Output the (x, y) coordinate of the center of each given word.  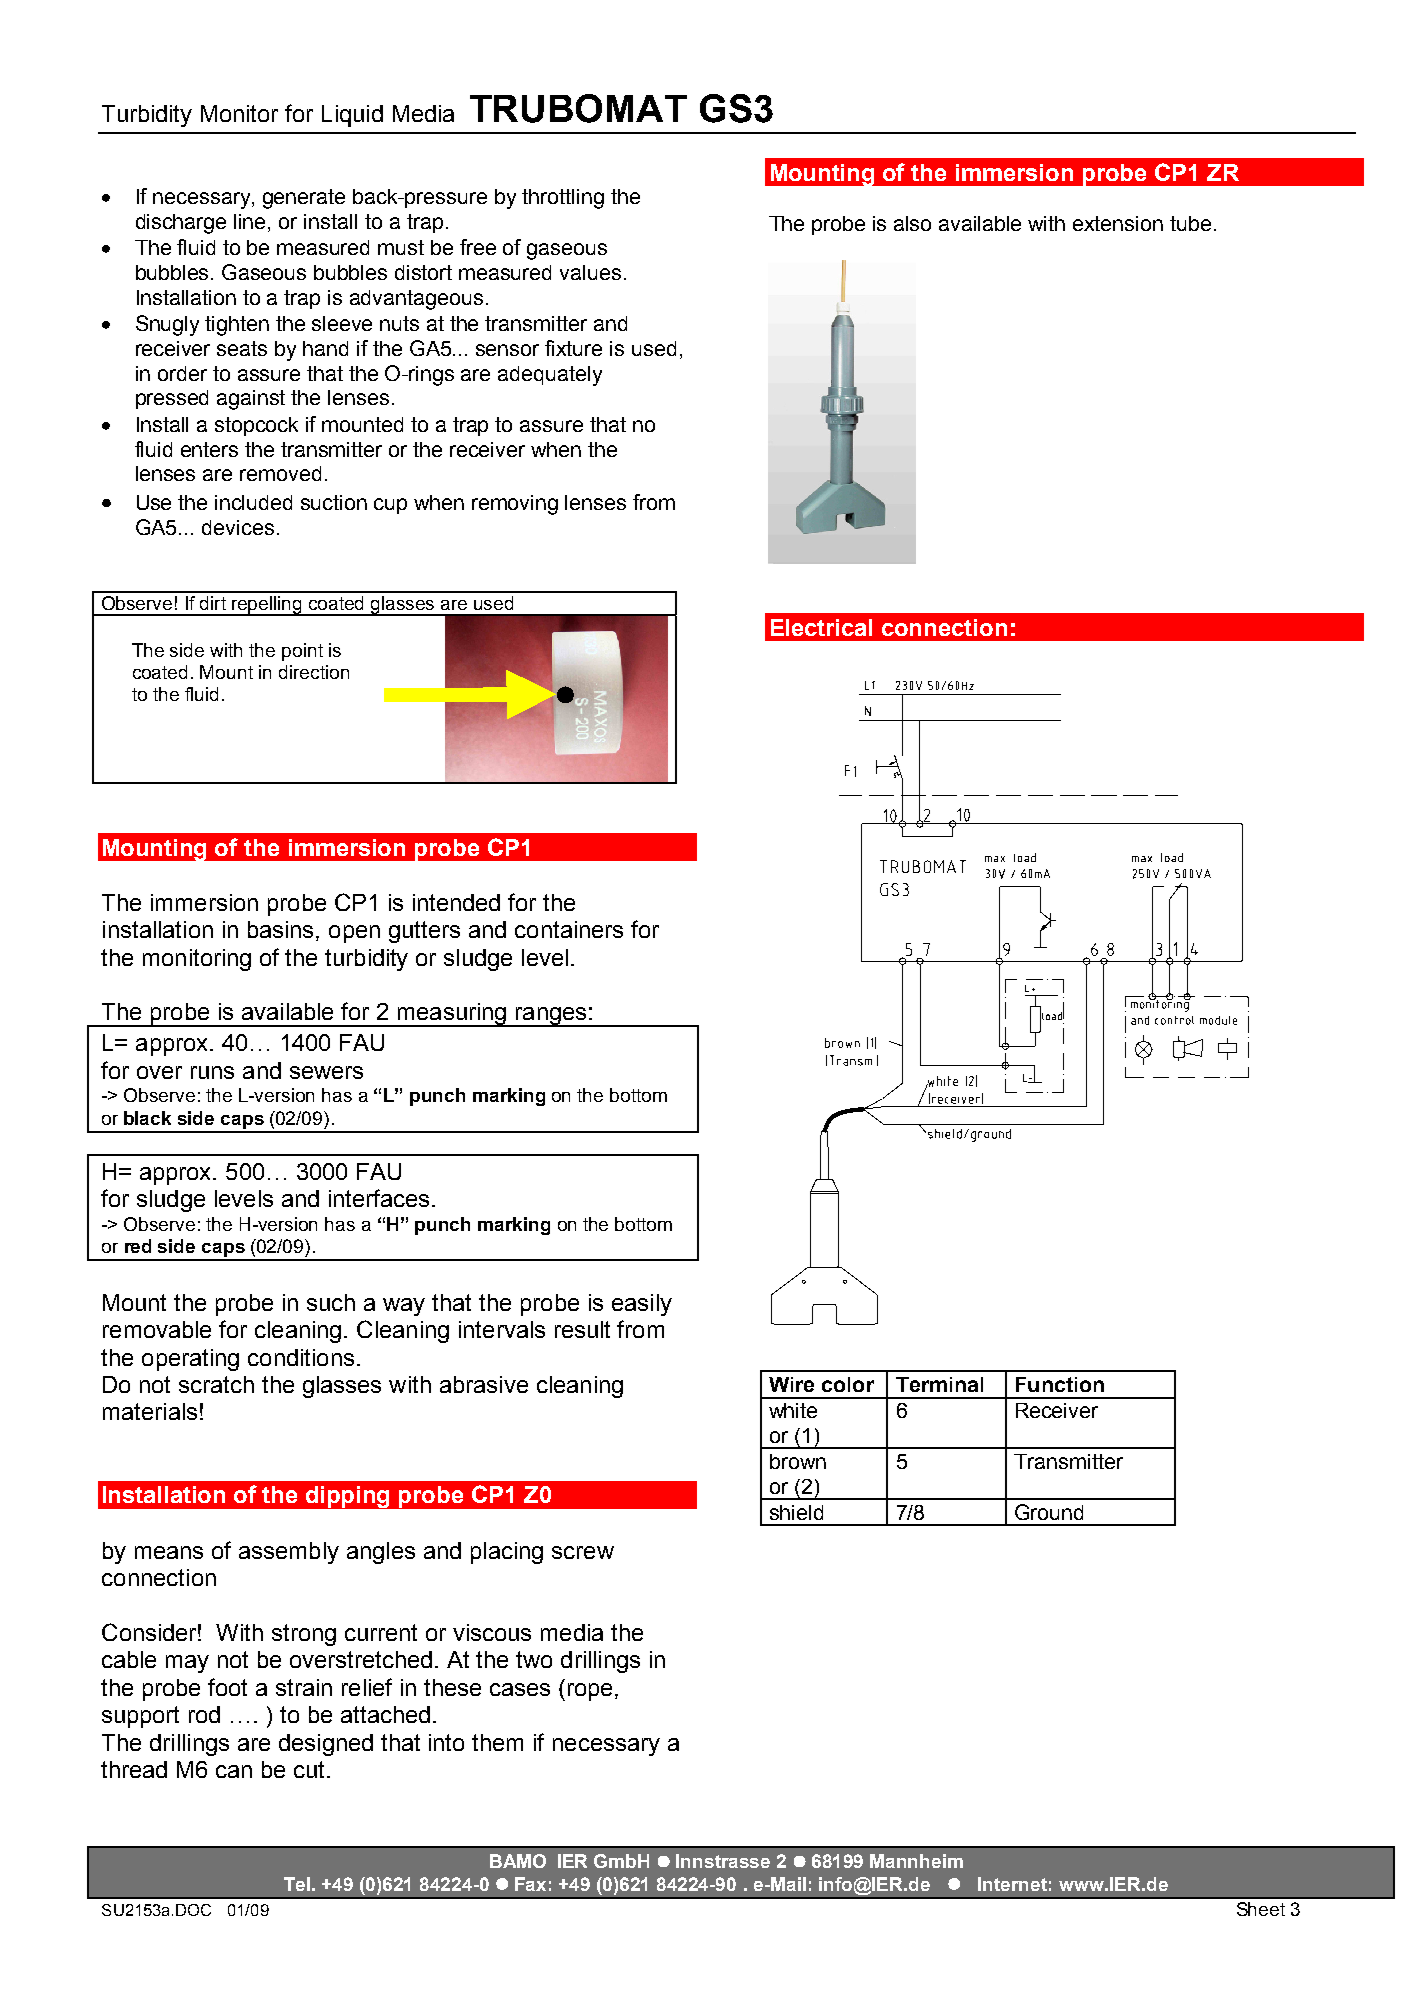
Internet (1012, 1884)
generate (304, 199)
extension (1118, 223)
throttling (563, 199)
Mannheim (916, 1861)
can (234, 1771)
